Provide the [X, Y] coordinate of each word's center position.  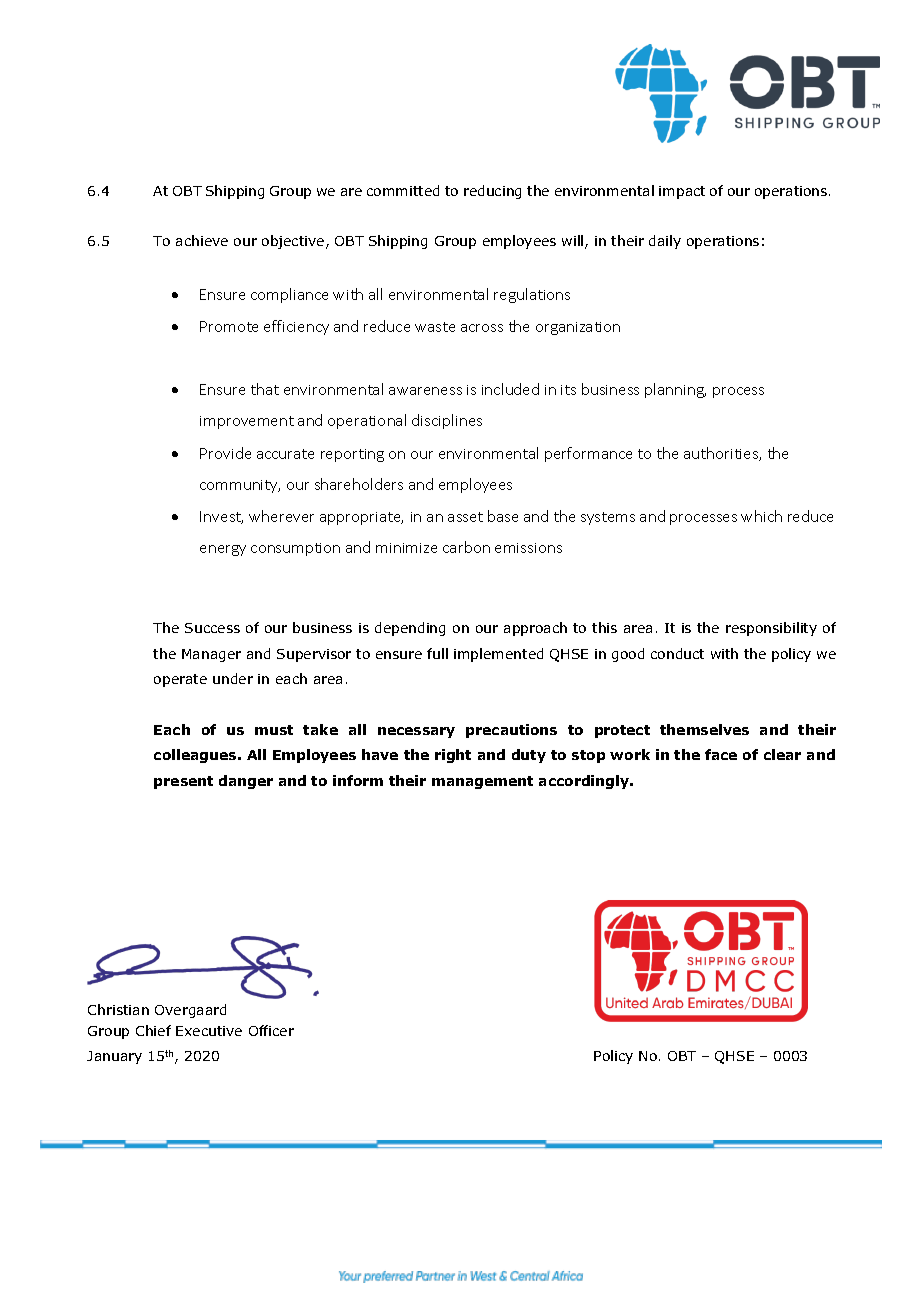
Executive [209, 1031]
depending [410, 629]
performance [588, 454]
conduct [677, 653]
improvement [247, 422]
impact [682, 192]
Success [212, 628]
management [482, 782]
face [721, 754]
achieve [202, 240]
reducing [492, 192]
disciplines [447, 421]
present [183, 782]
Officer [271, 1030]
